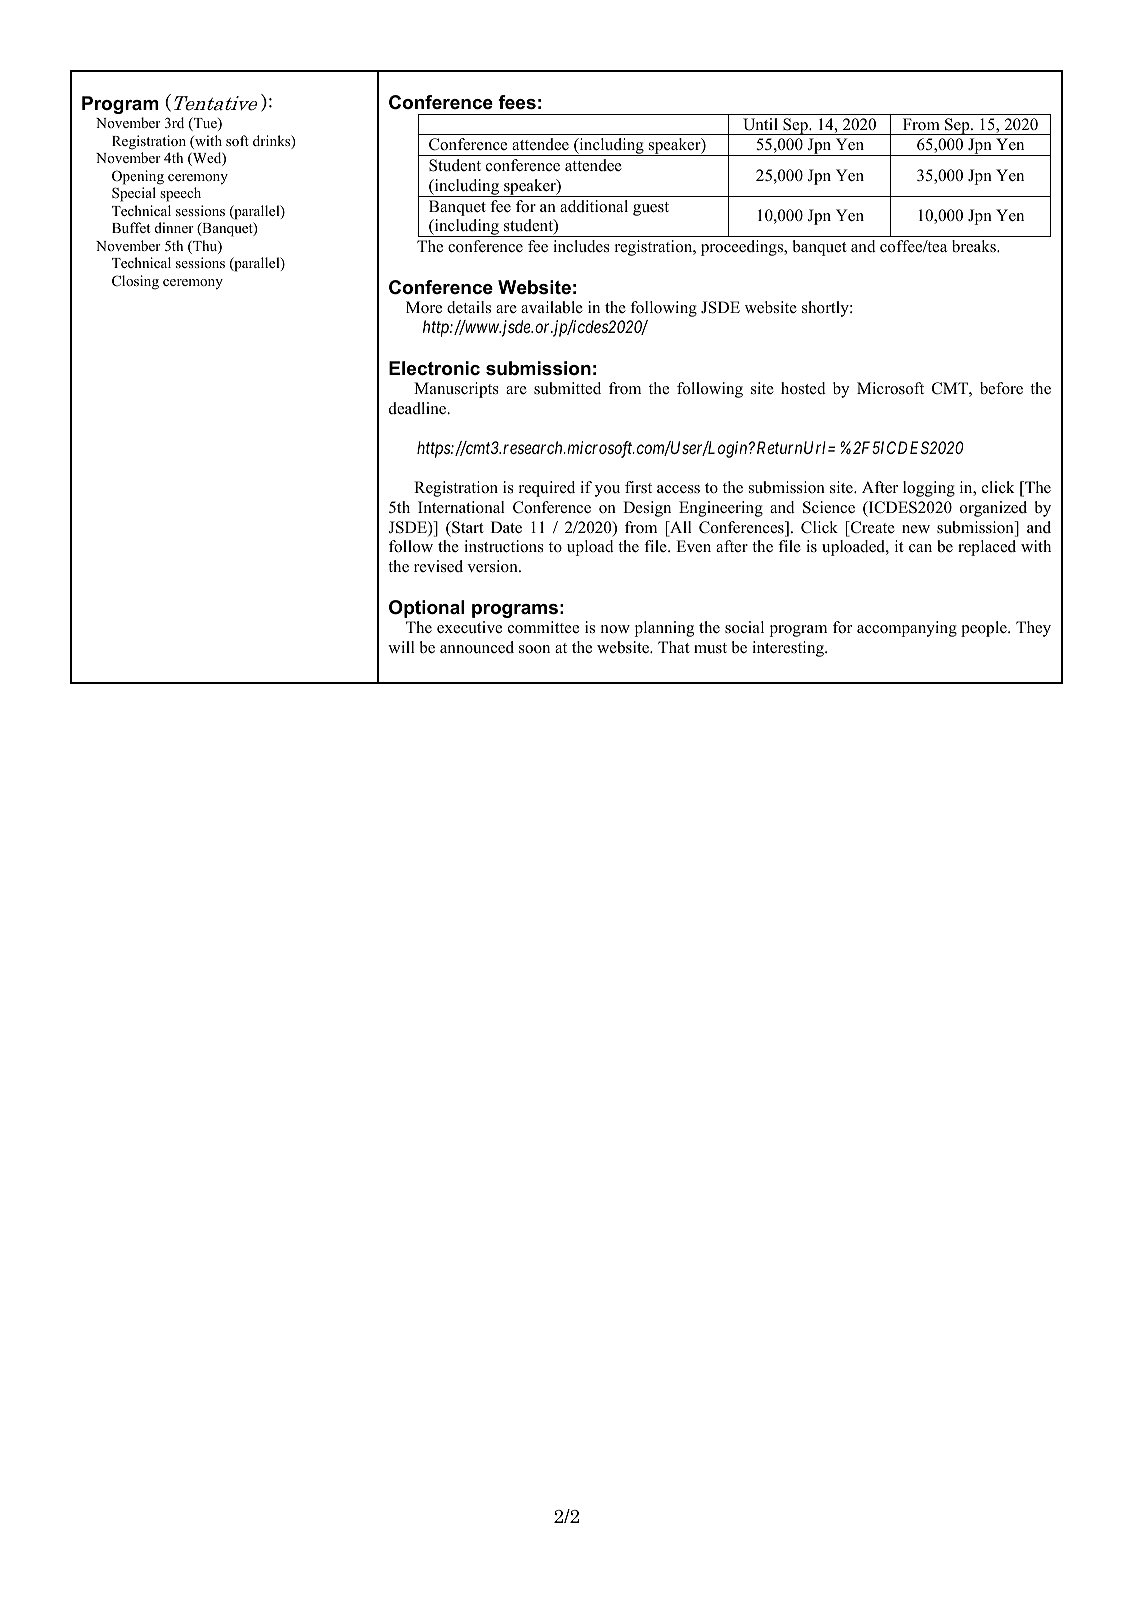 The image size is (1134, 1605). Describe the element at coordinates (205, 124) in the screenshot. I see `Tue` at that location.
